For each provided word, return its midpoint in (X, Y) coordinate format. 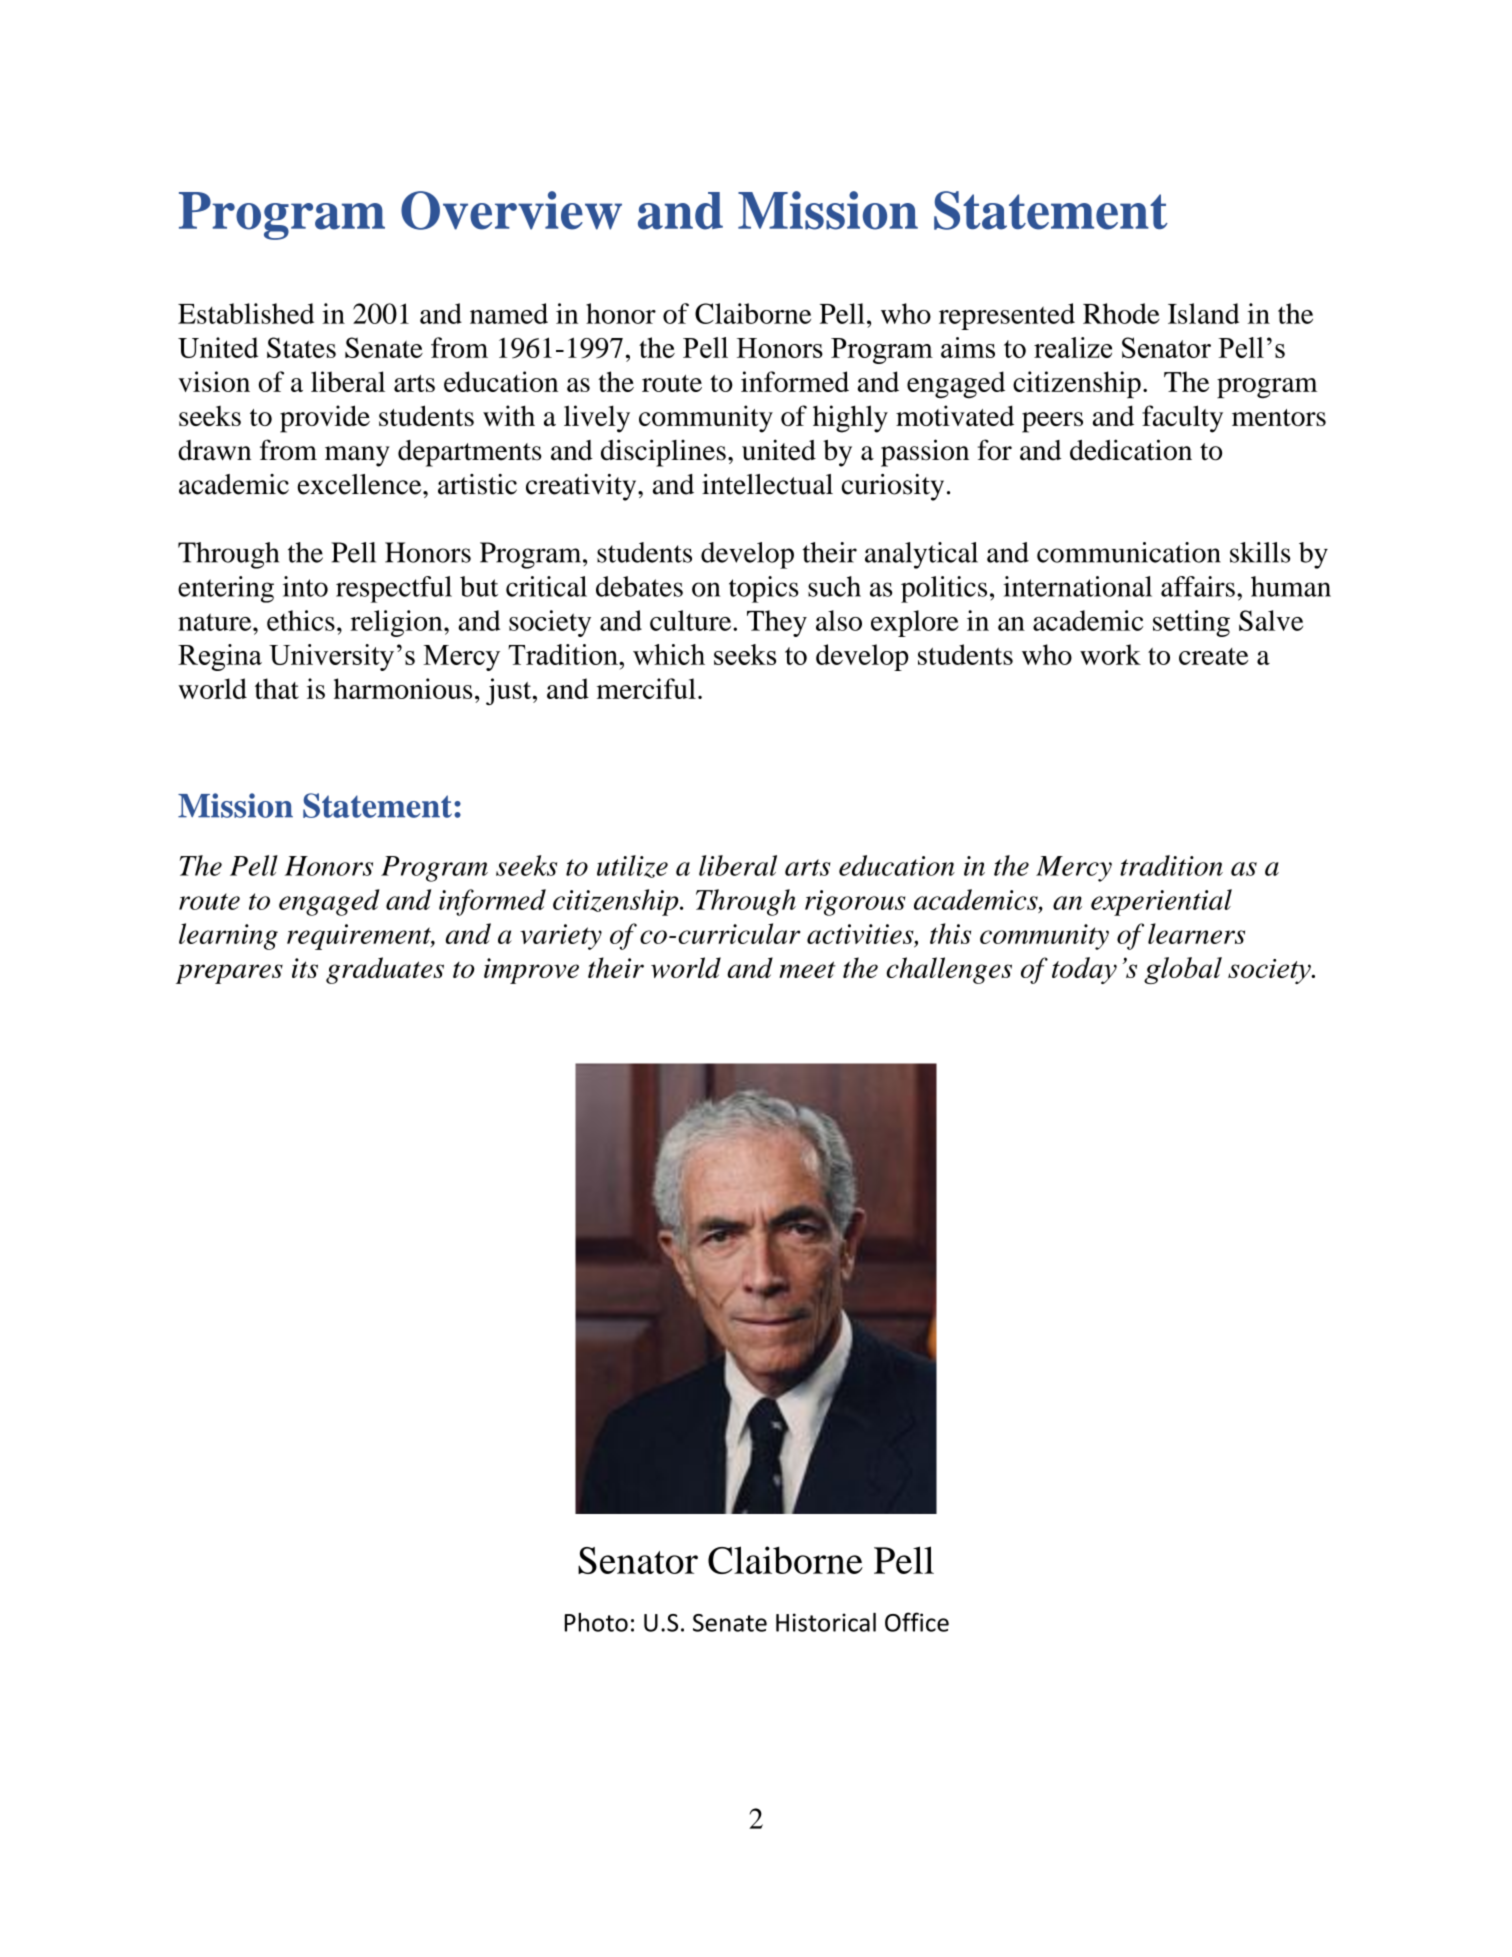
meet (807, 969)
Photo (596, 1622)
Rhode (1121, 313)
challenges (949, 970)
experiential (1161, 902)
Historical (826, 1622)
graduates (385, 970)
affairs (1198, 586)
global (1183, 970)
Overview (511, 210)
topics (764, 589)
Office (917, 1622)
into (305, 586)
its (305, 968)
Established (246, 313)
